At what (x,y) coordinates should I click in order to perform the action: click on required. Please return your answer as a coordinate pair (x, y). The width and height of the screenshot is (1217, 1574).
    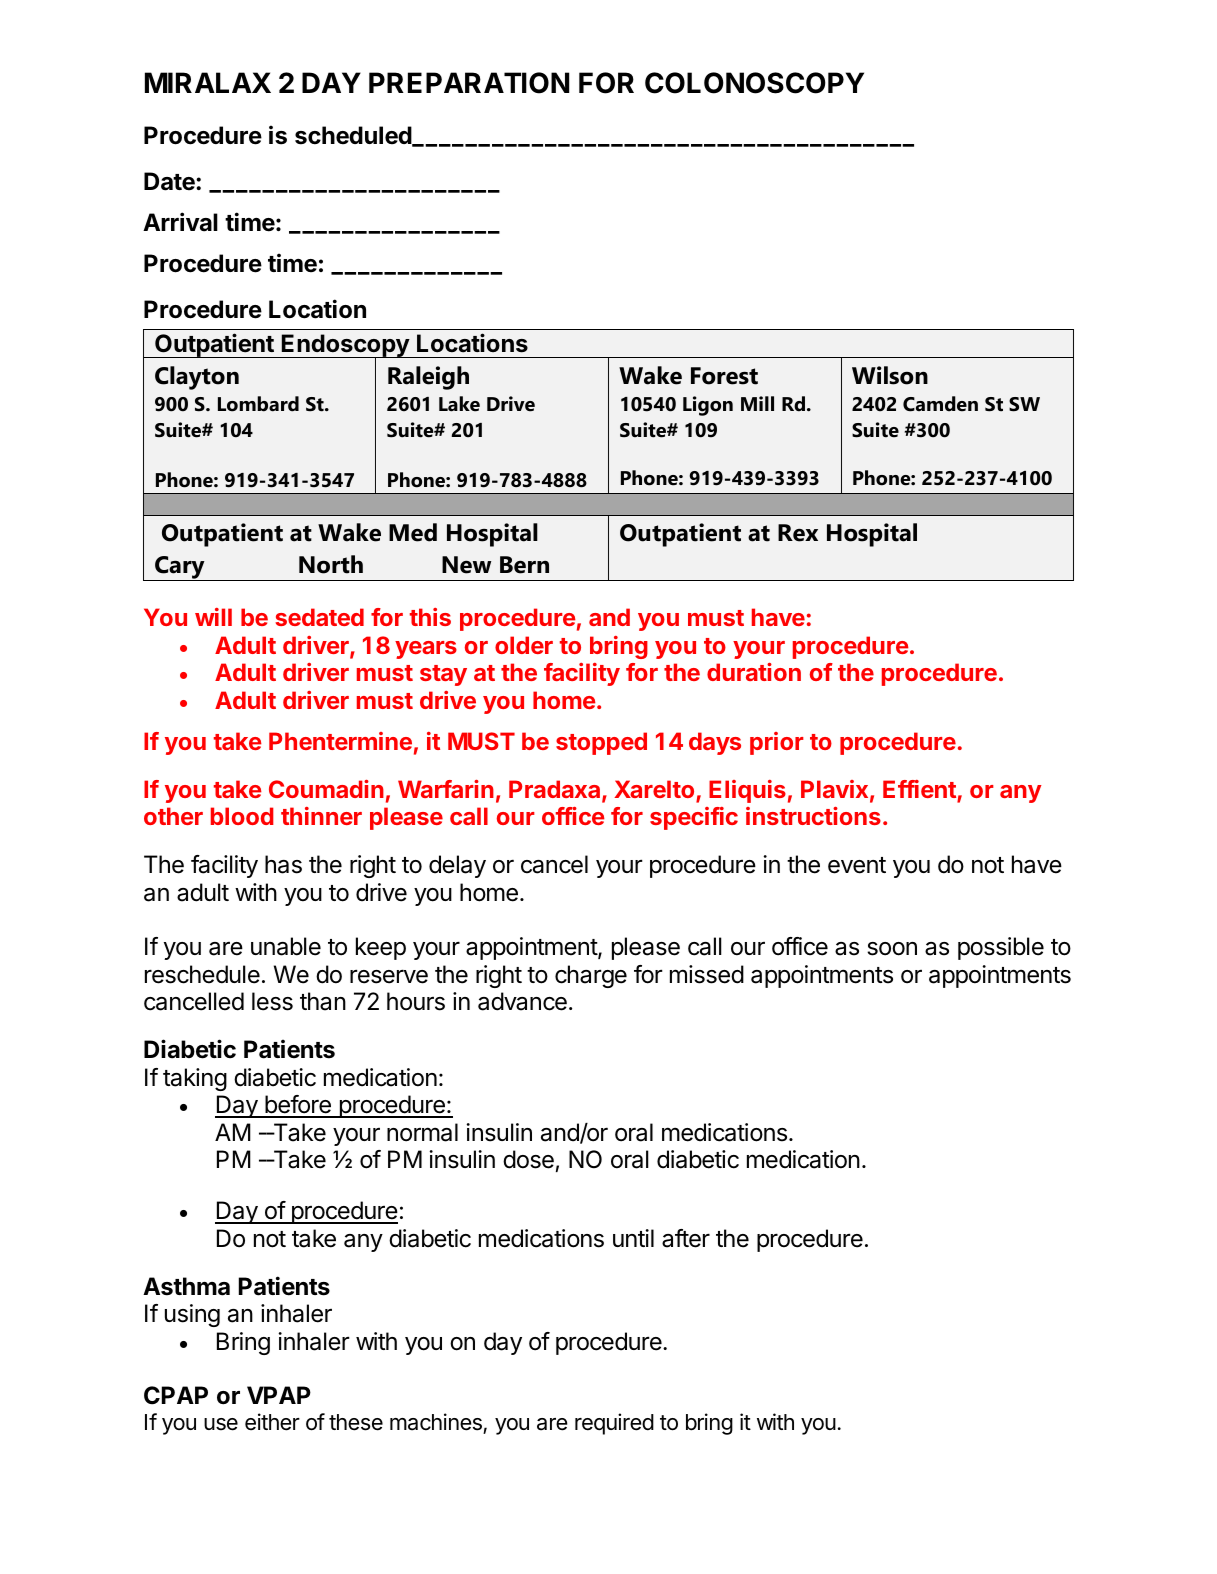
    Looking at the image, I should click on (614, 1424).
